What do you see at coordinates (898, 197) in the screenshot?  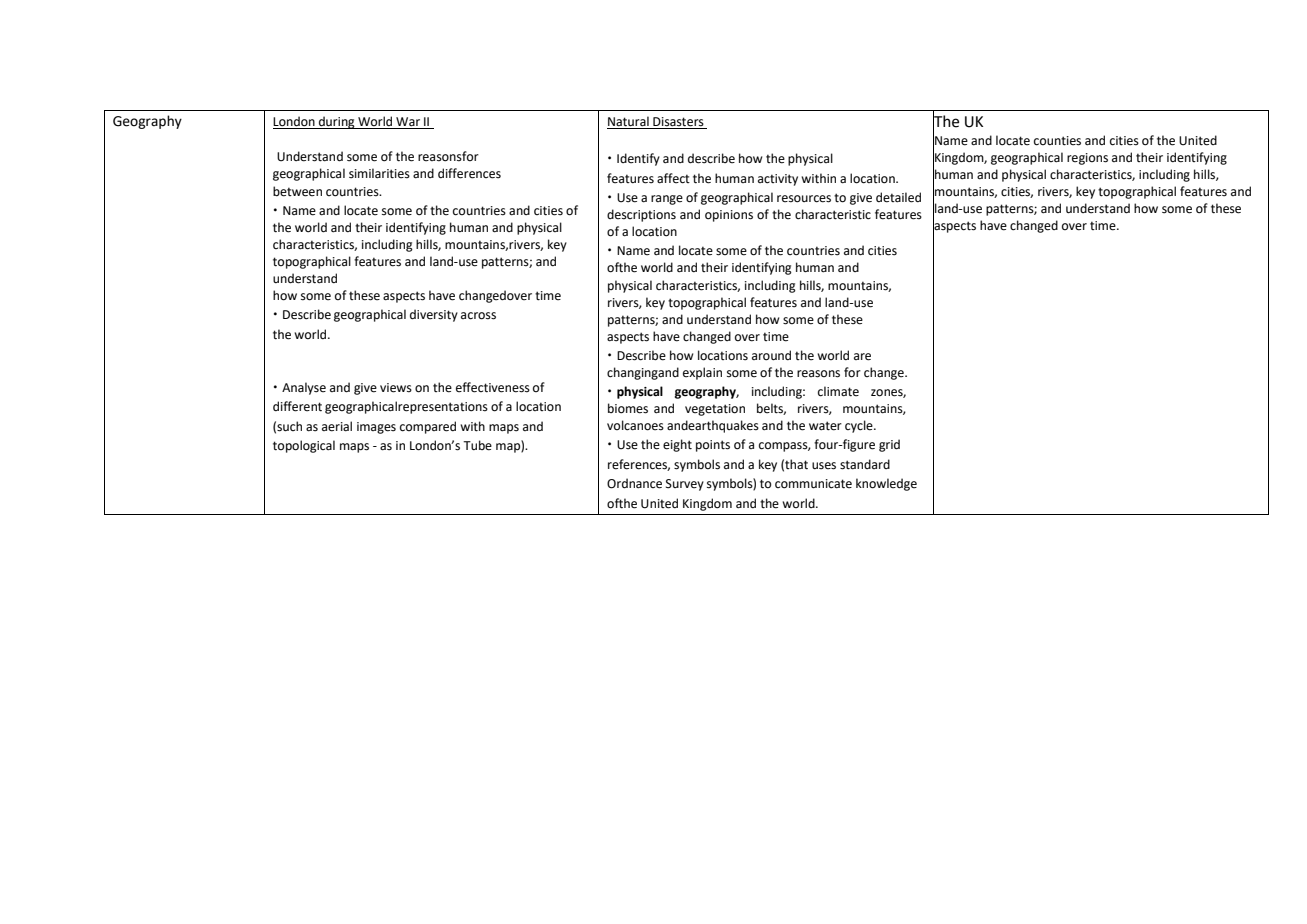 I see `detailed` at bounding box center [898, 197].
